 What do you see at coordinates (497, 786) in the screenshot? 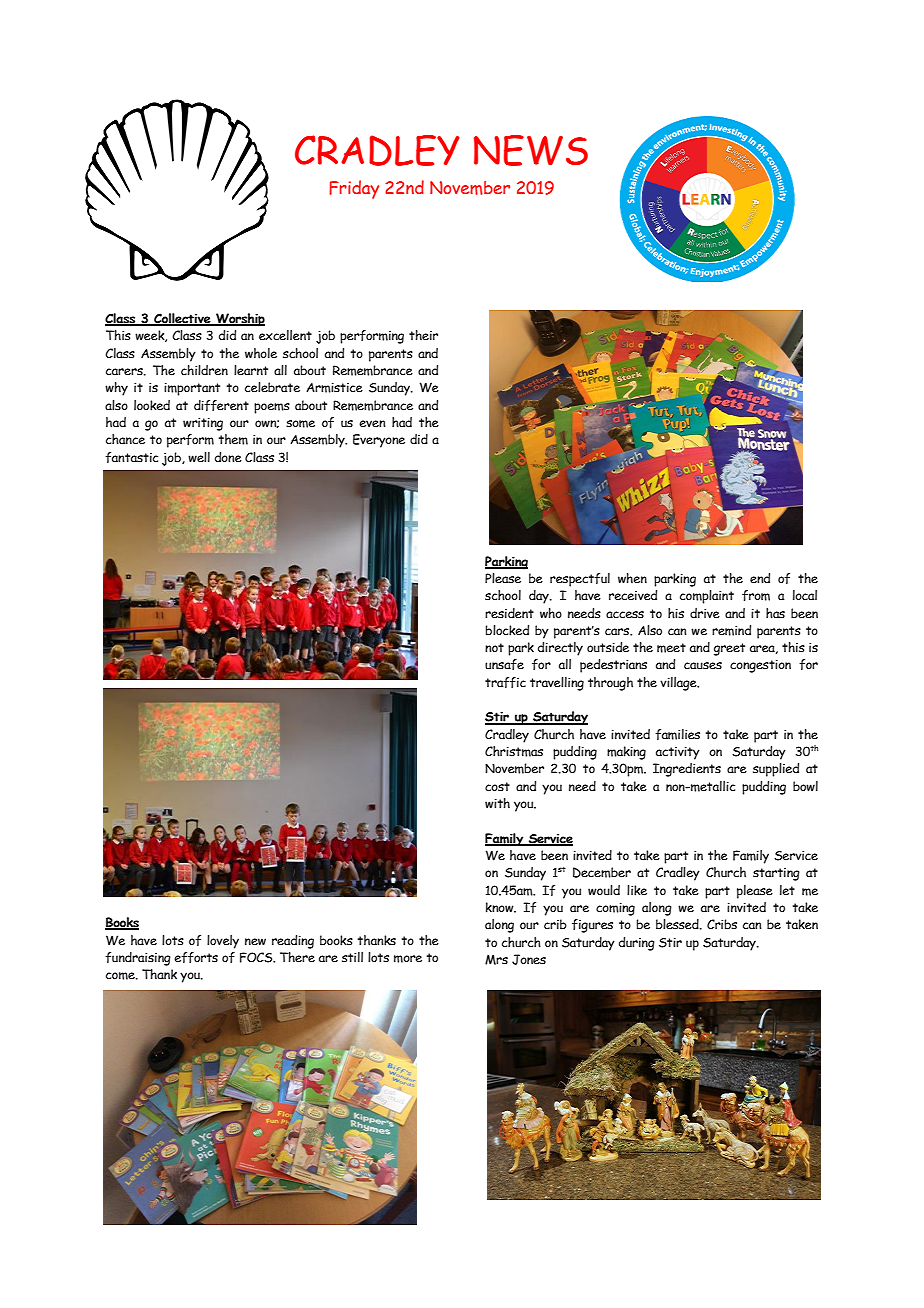
I see `cost` at bounding box center [497, 786].
